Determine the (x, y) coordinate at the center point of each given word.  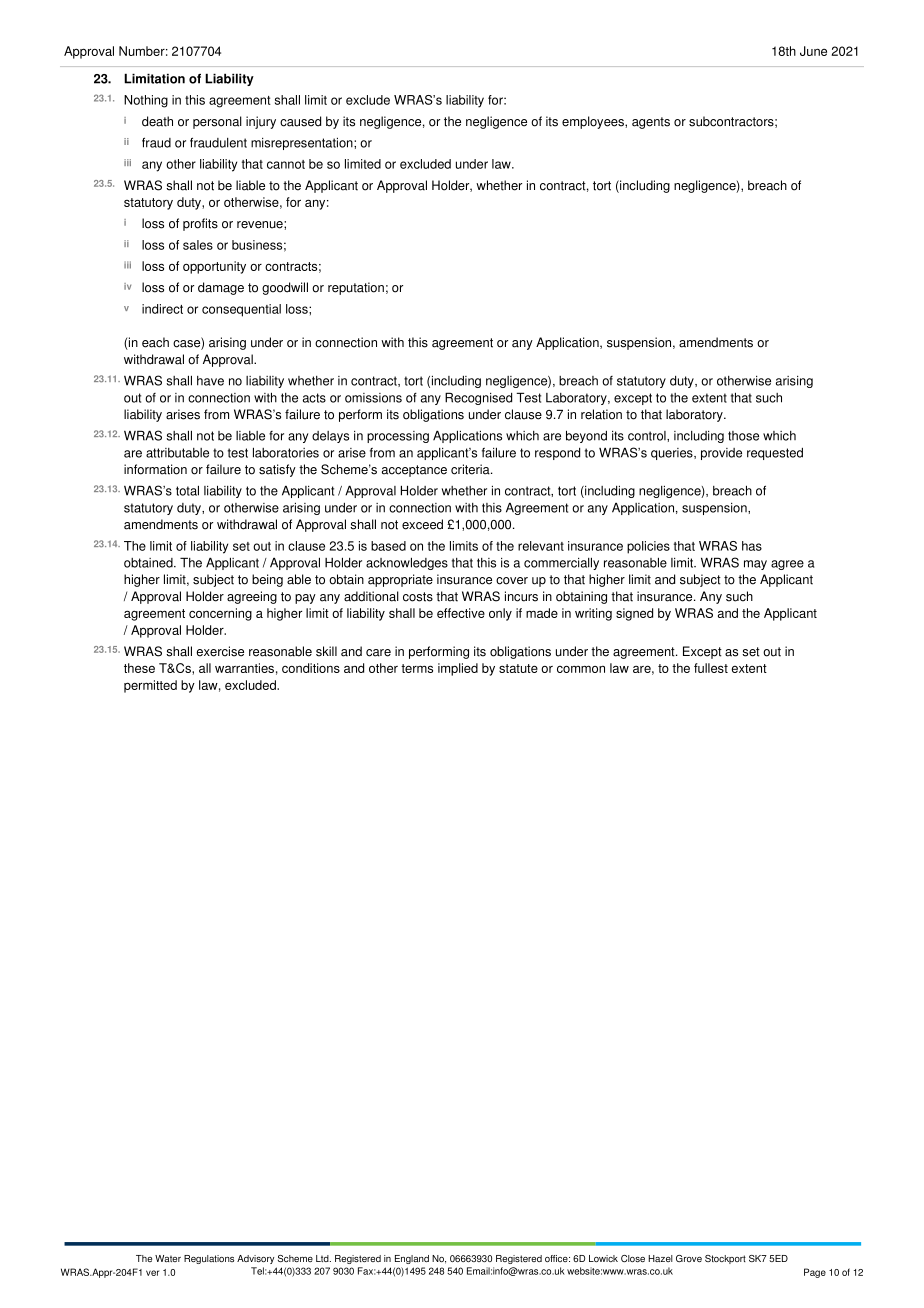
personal (217, 122)
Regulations (209, 1259)
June (813, 51)
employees (594, 122)
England (412, 1259)
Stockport (725, 1259)
